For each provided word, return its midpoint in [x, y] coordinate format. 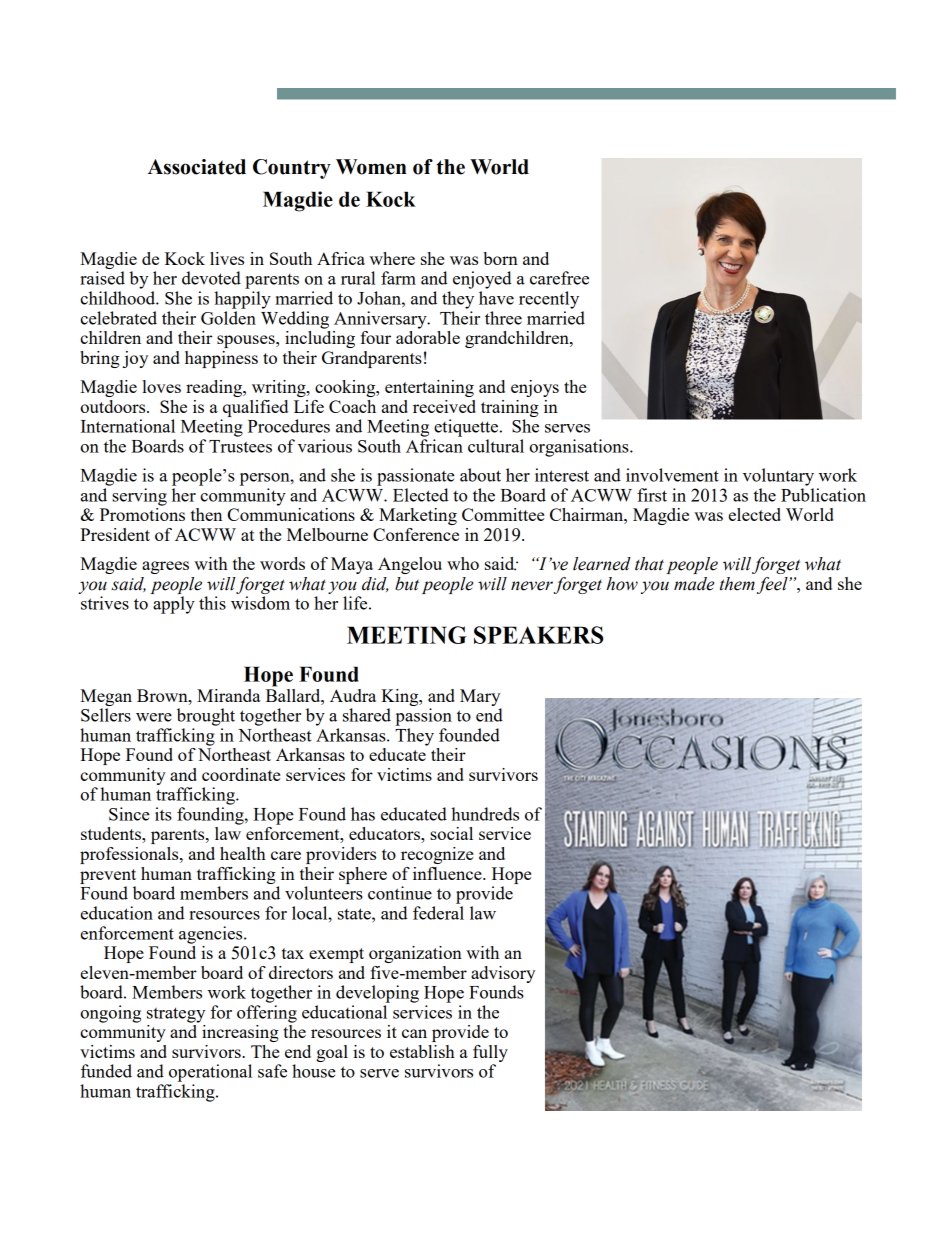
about [480, 475]
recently [549, 300]
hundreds [485, 814]
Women [371, 167]
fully [490, 1053]
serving [139, 497]
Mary [480, 697]
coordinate [241, 774]
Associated [197, 167]
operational [210, 1073]
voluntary [778, 477]
